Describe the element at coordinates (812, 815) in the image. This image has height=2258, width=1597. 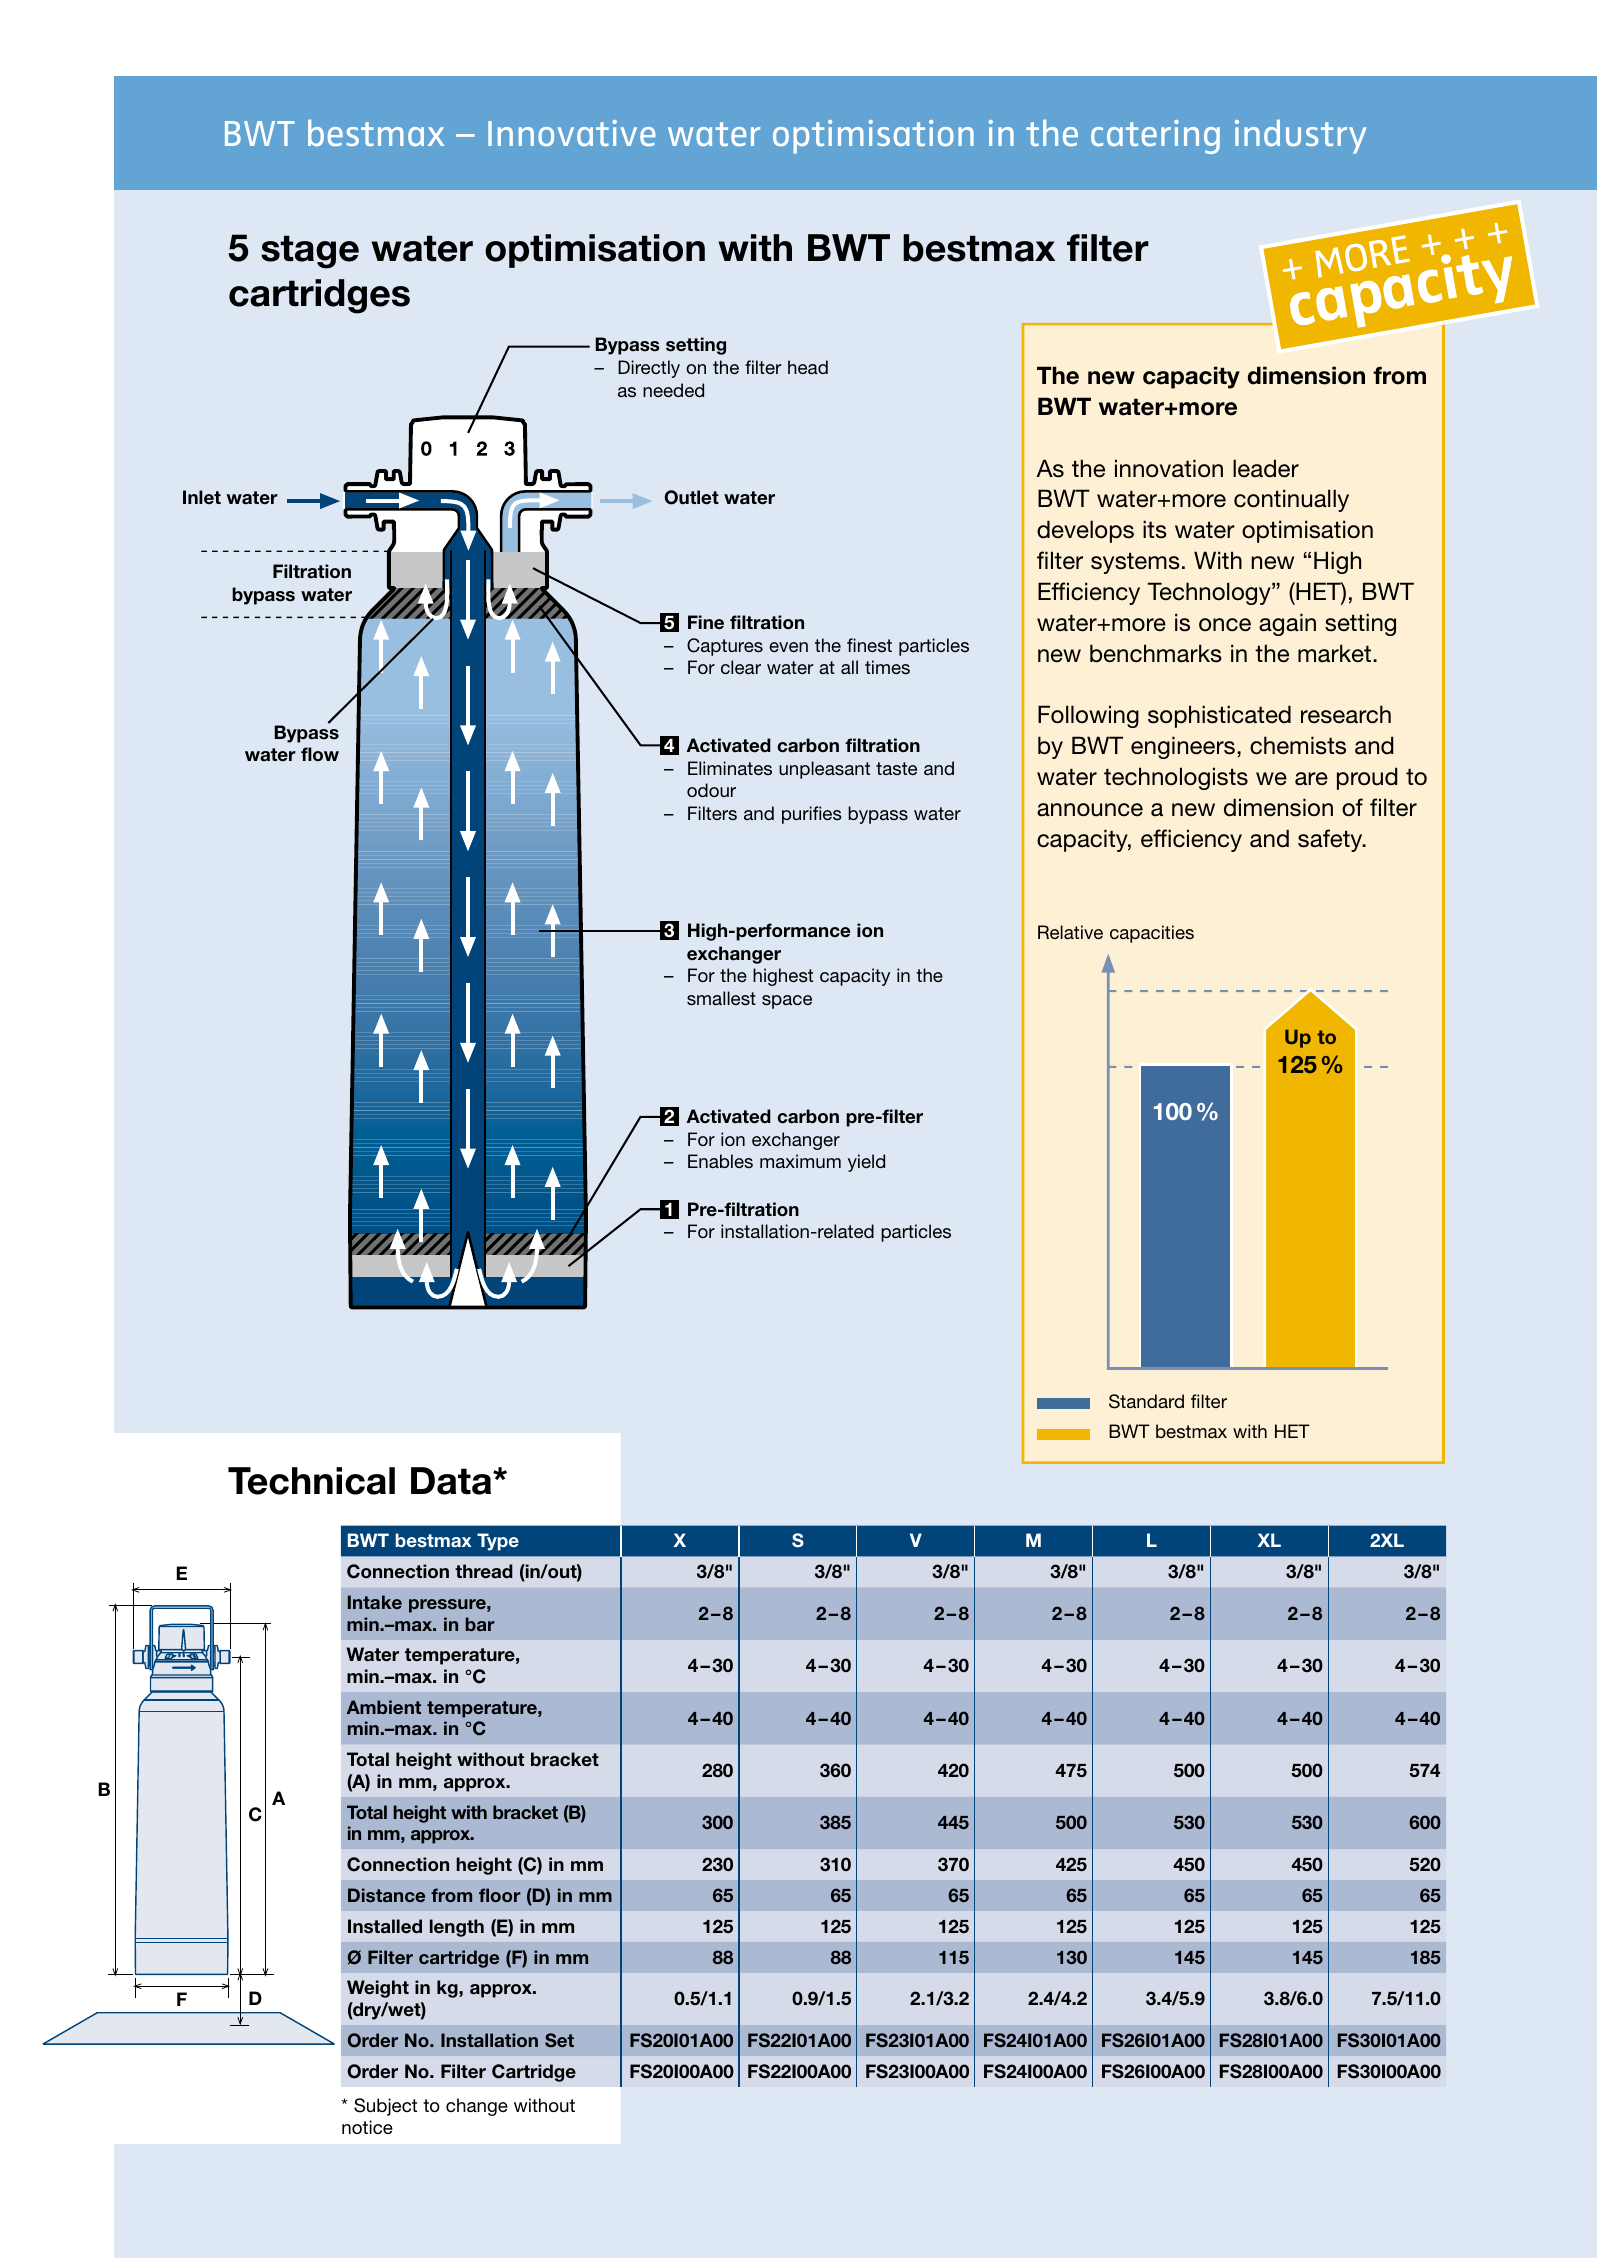
I see `purifies` at that location.
